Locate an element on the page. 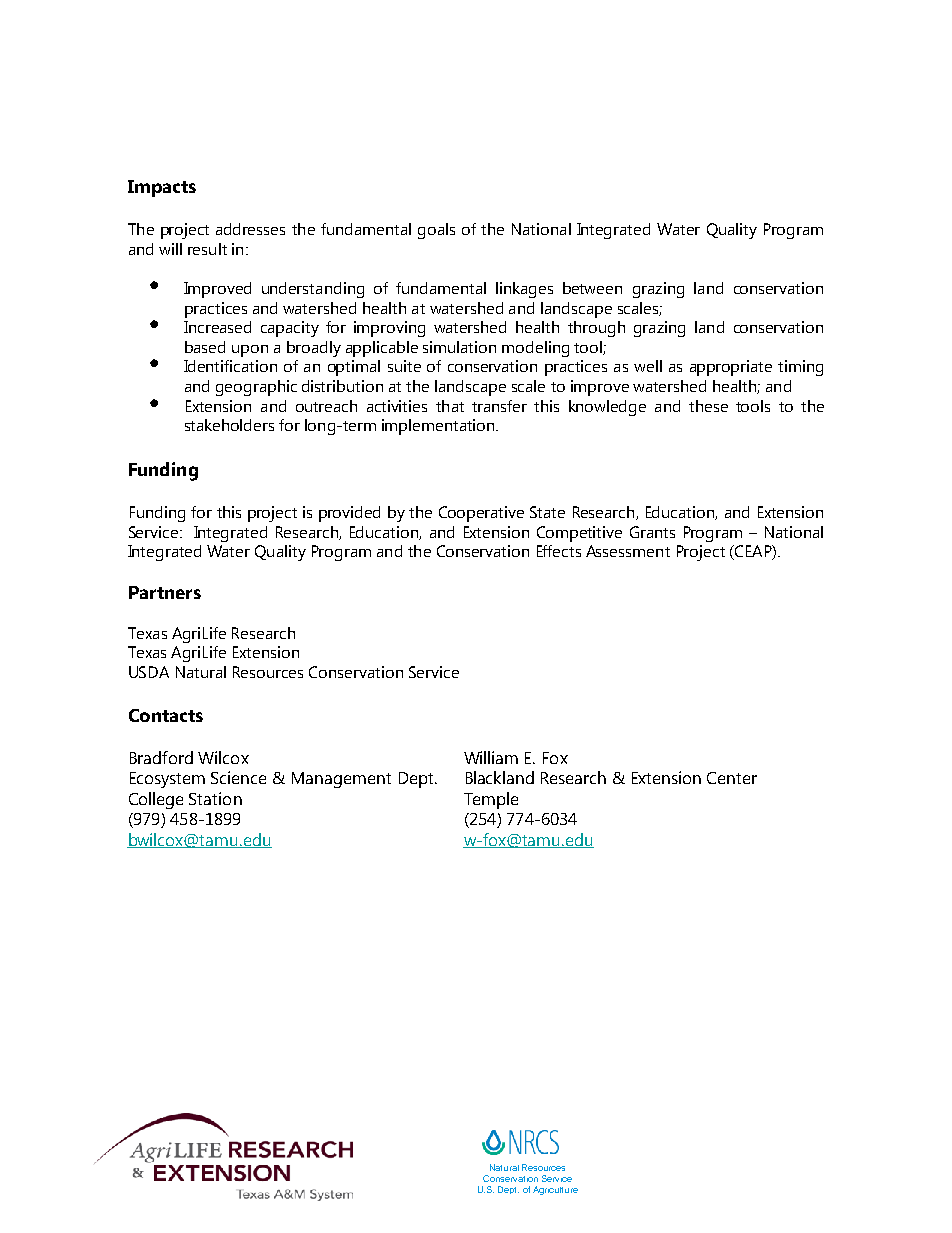  Management is located at coordinates (341, 780).
